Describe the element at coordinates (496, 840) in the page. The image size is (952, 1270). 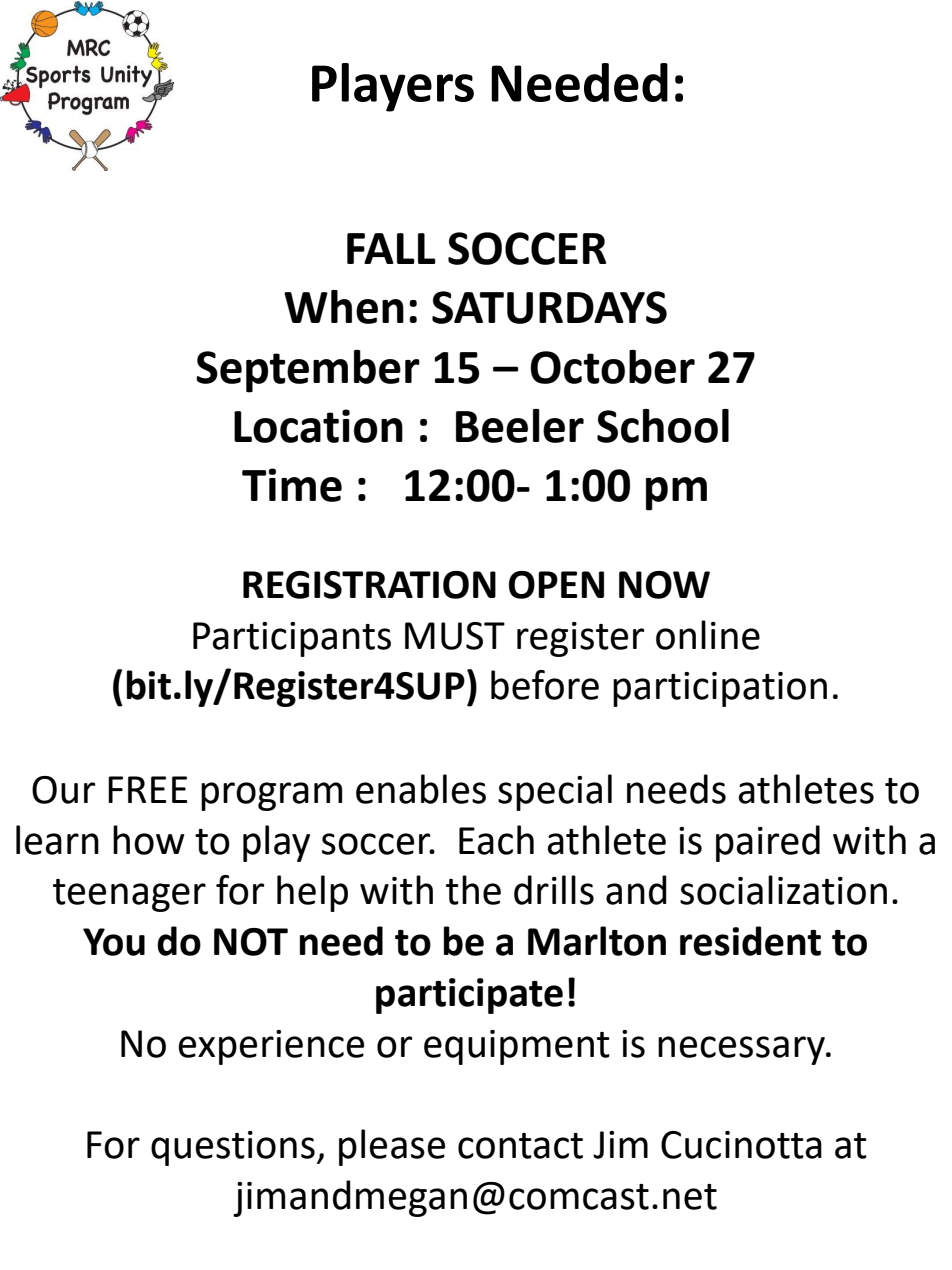
I see `Each` at that location.
